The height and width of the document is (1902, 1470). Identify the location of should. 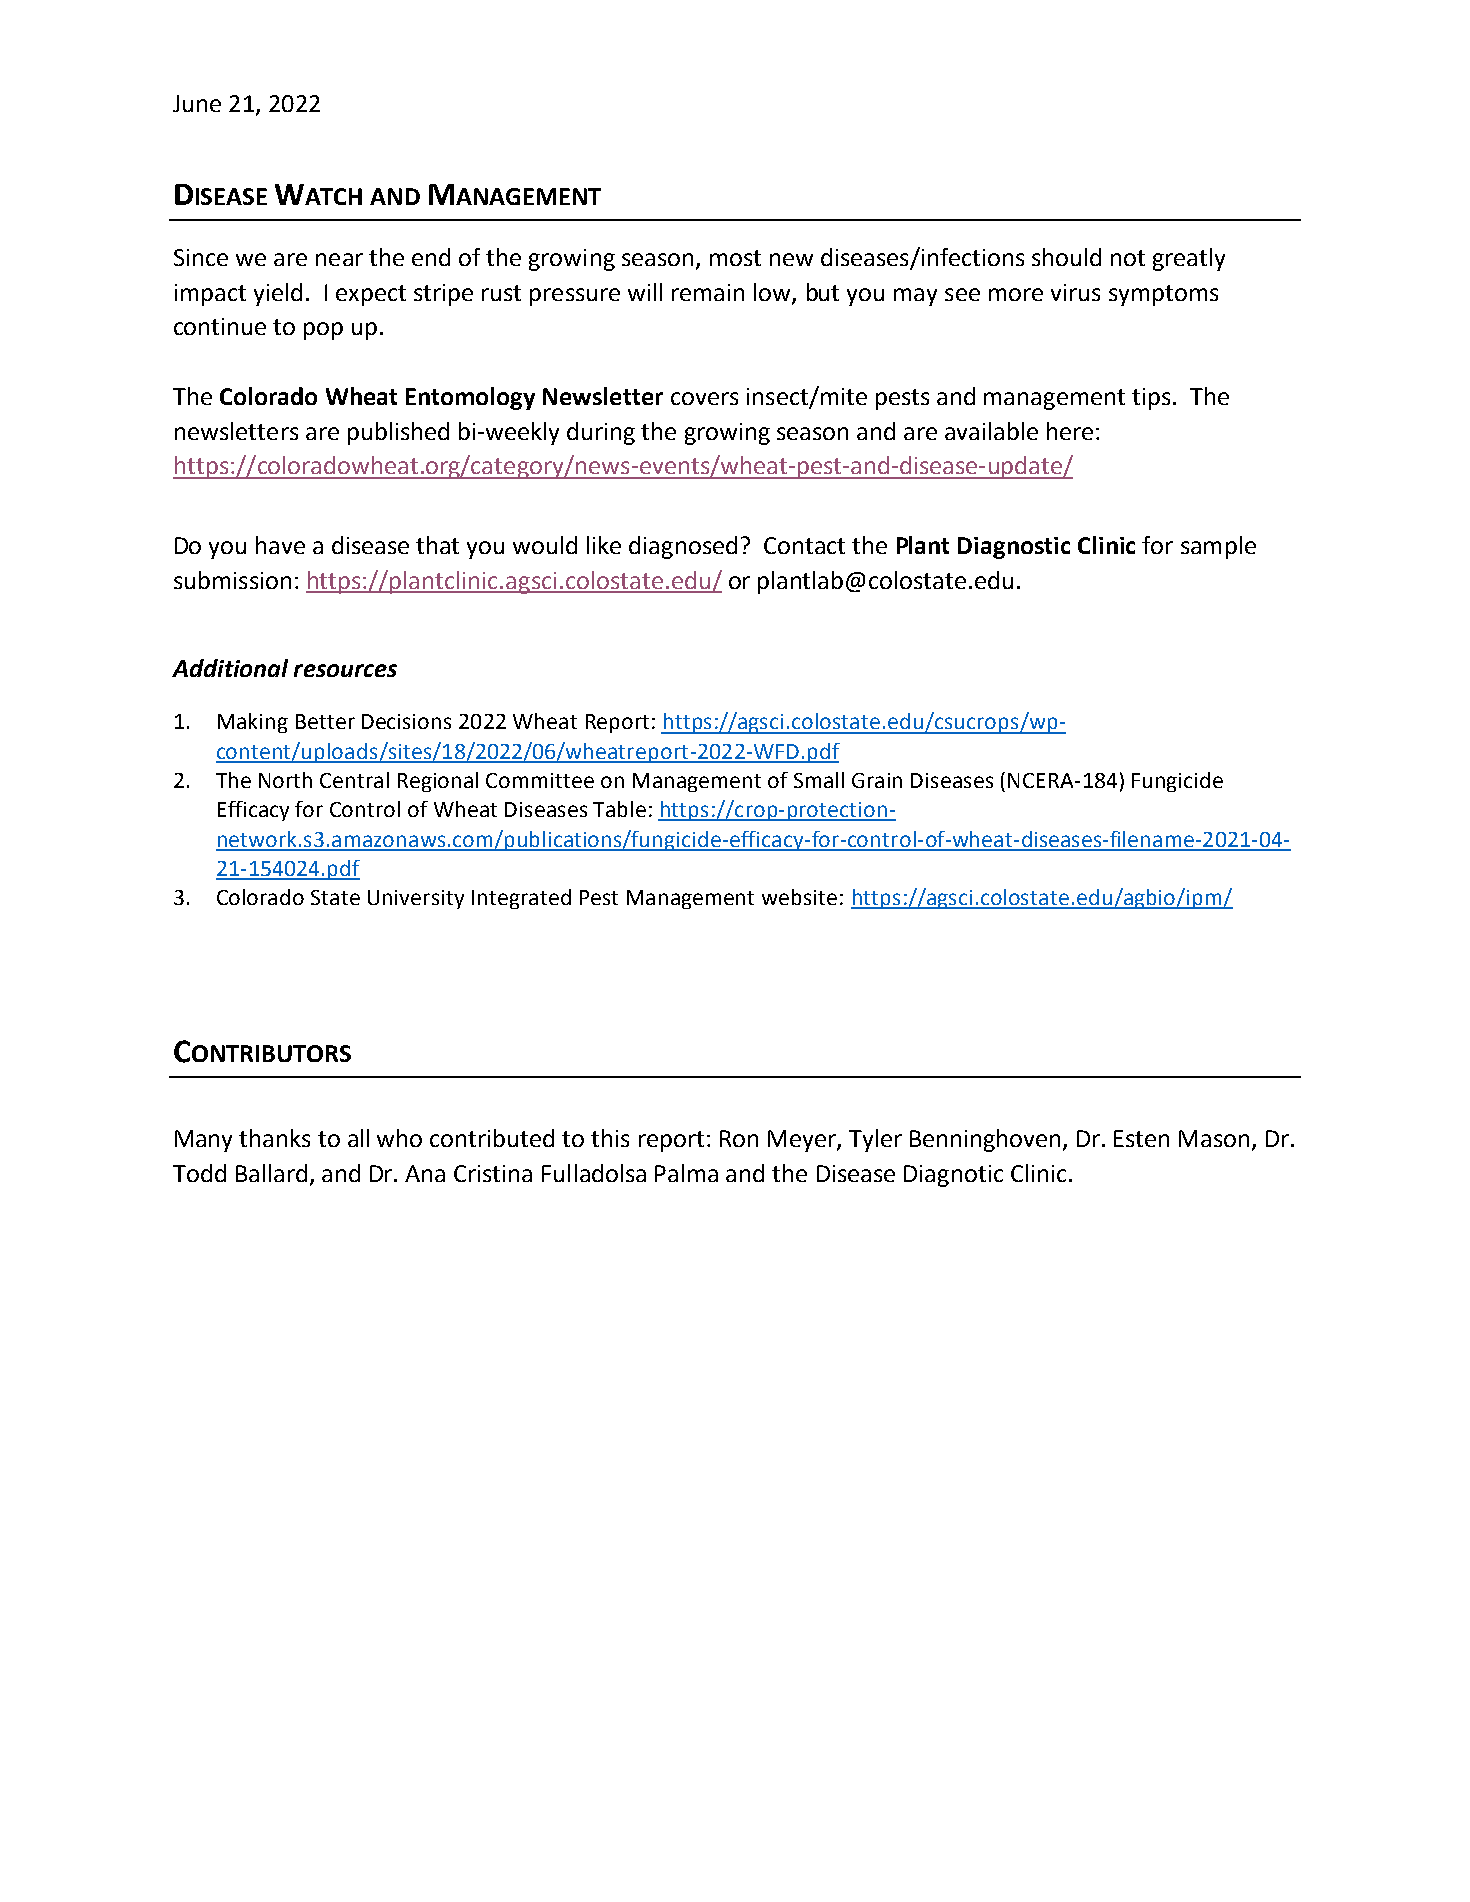
(1066, 257).
